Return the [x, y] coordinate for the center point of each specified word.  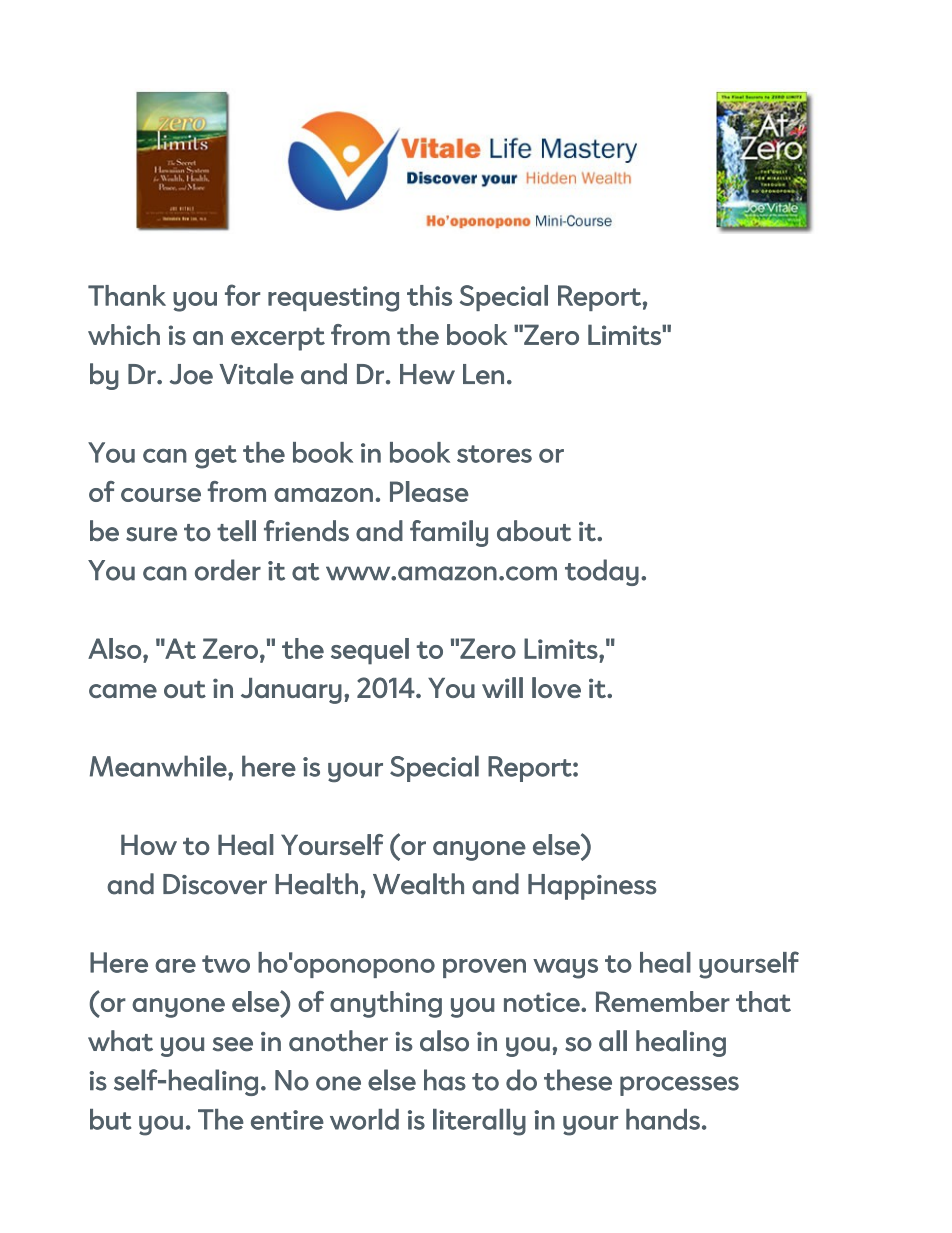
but [110, 1119]
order [228, 570]
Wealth [418, 884]
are [175, 966]
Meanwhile [159, 766]
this [429, 295]
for [242, 295]
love [556, 687]
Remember [663, 1001]
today [602, 572]
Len [483, 374]
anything [386, 1004]
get [216, 457]
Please [429, 491]
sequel [370, 651]
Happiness [592, 887]
